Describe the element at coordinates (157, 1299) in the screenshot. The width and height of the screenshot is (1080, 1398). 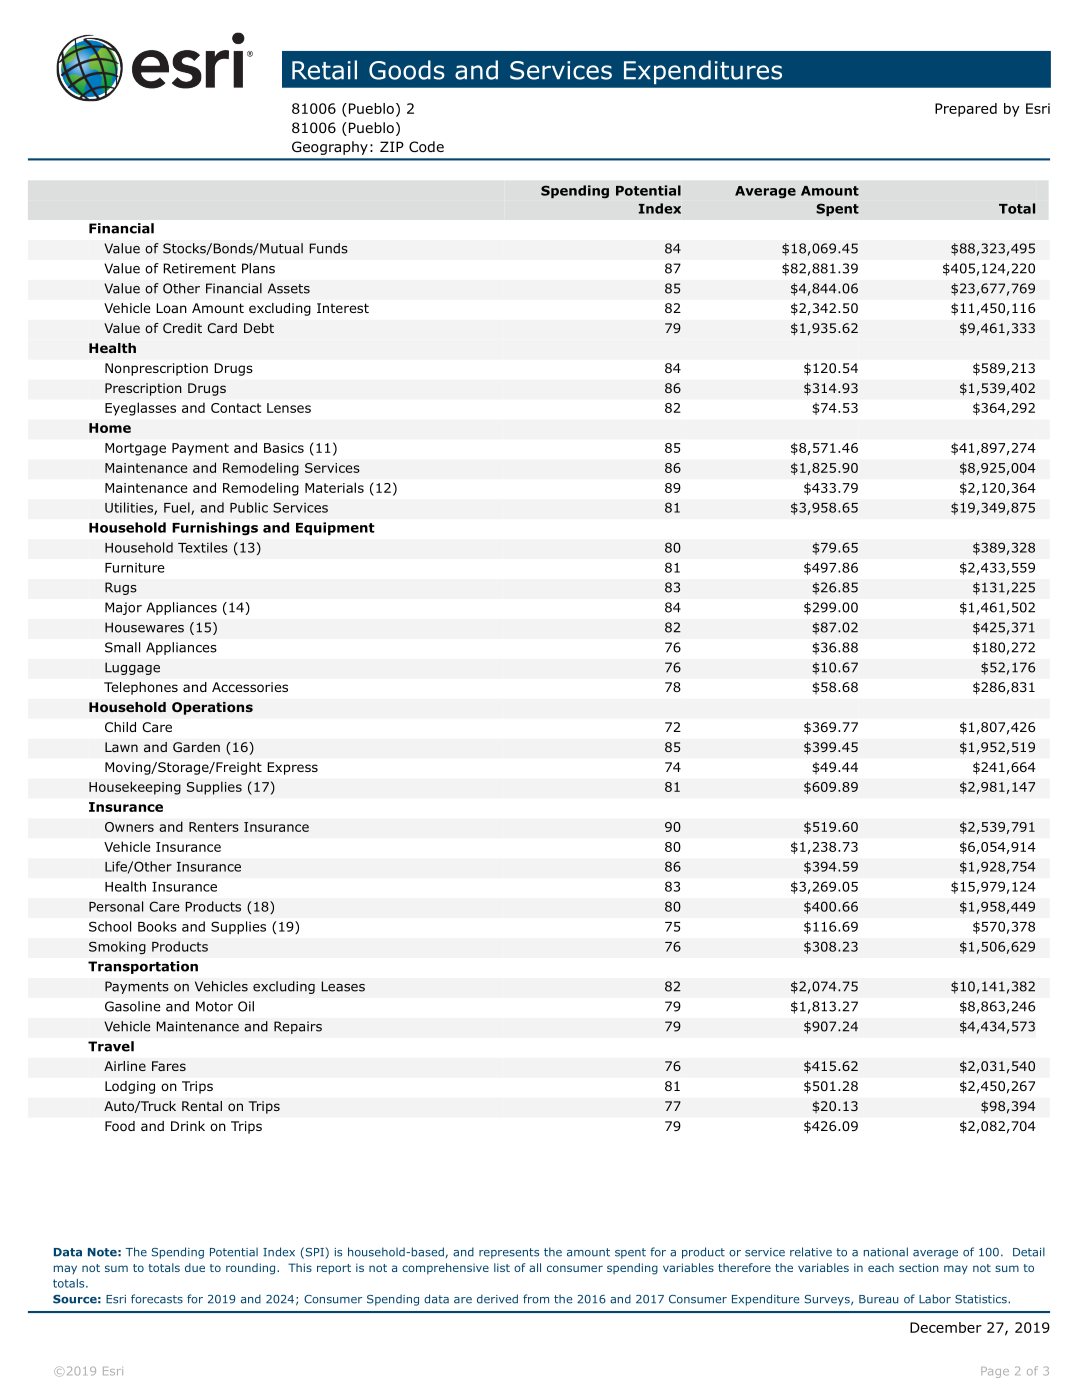
I see `forecasts` at that location.
